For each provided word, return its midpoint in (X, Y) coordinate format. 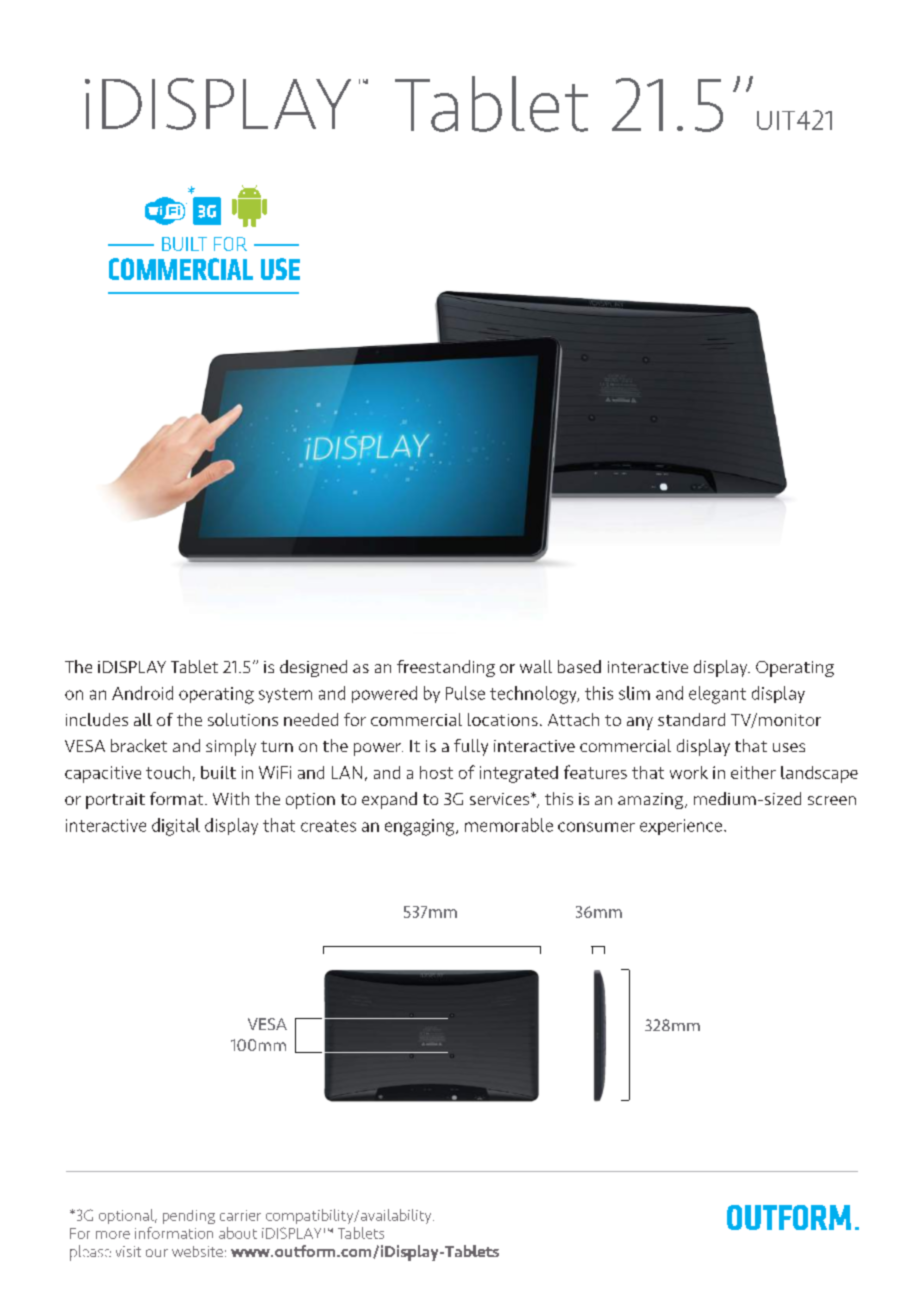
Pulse (465, 693)
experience (681, 827)
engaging (421, 827)
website (197, 1251)
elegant (717, 695)
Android (142, 693)
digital (176, 827)
